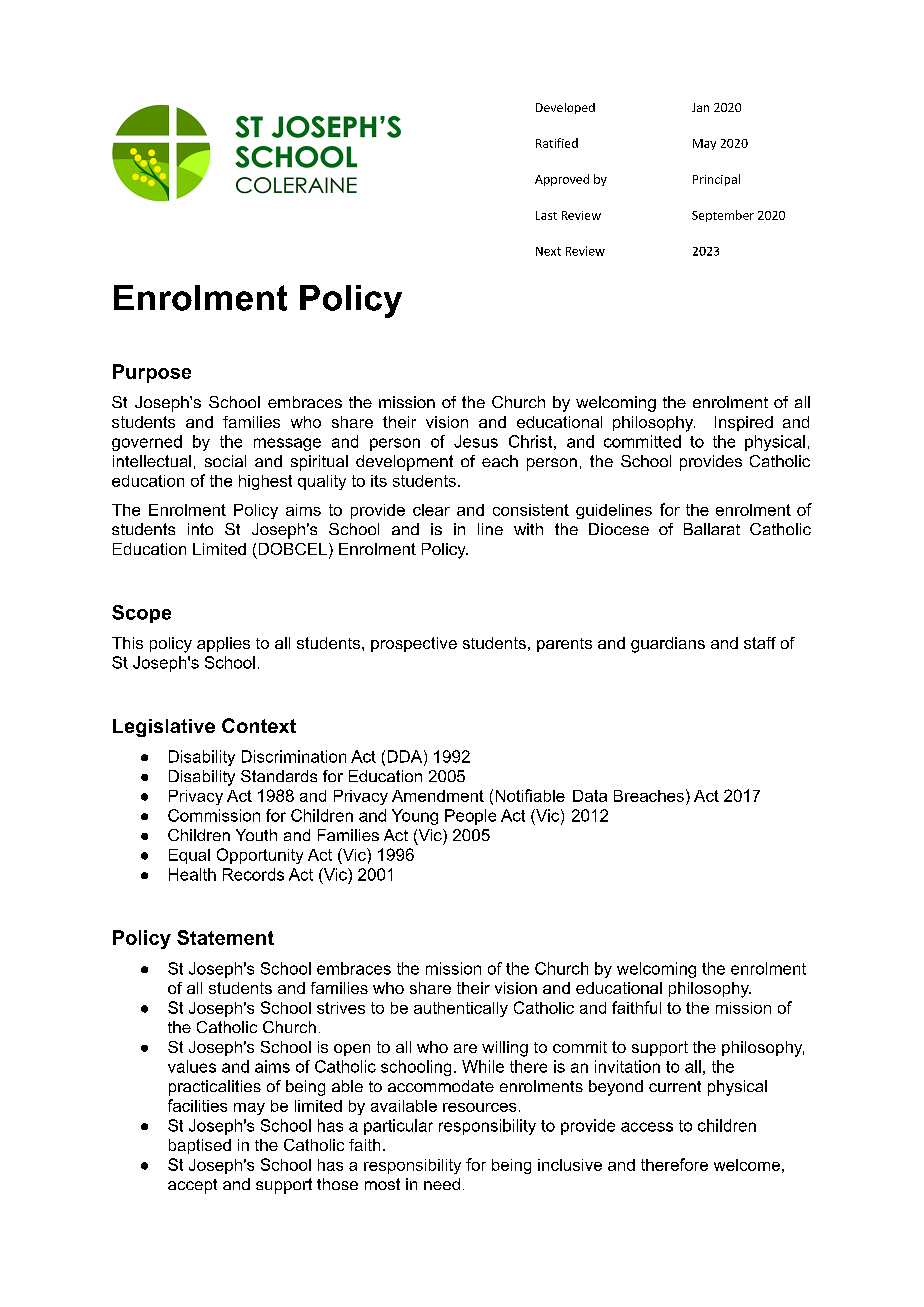  Describe the element at coordinates (647, 1127) in the document. I see `access` at that location.
